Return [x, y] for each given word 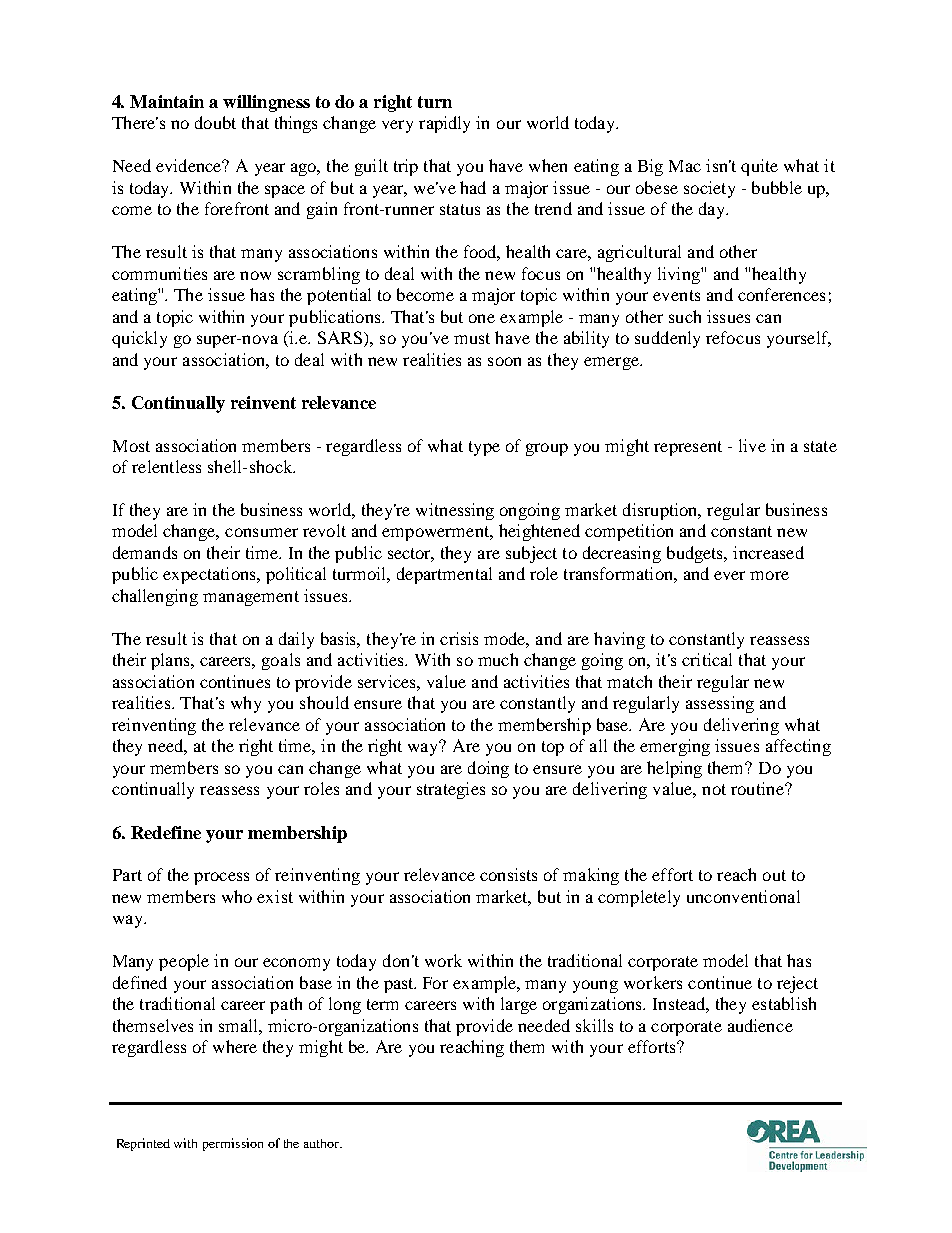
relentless [166, 466]
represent [688, 448]
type [484, 448]
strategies [451, 790]
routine [758, 788]
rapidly [444, 124]
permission [233, 1144]
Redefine [166, 832]
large [519, 1005]
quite [759, 167]
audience [760, 1025]
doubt [215, 122]
